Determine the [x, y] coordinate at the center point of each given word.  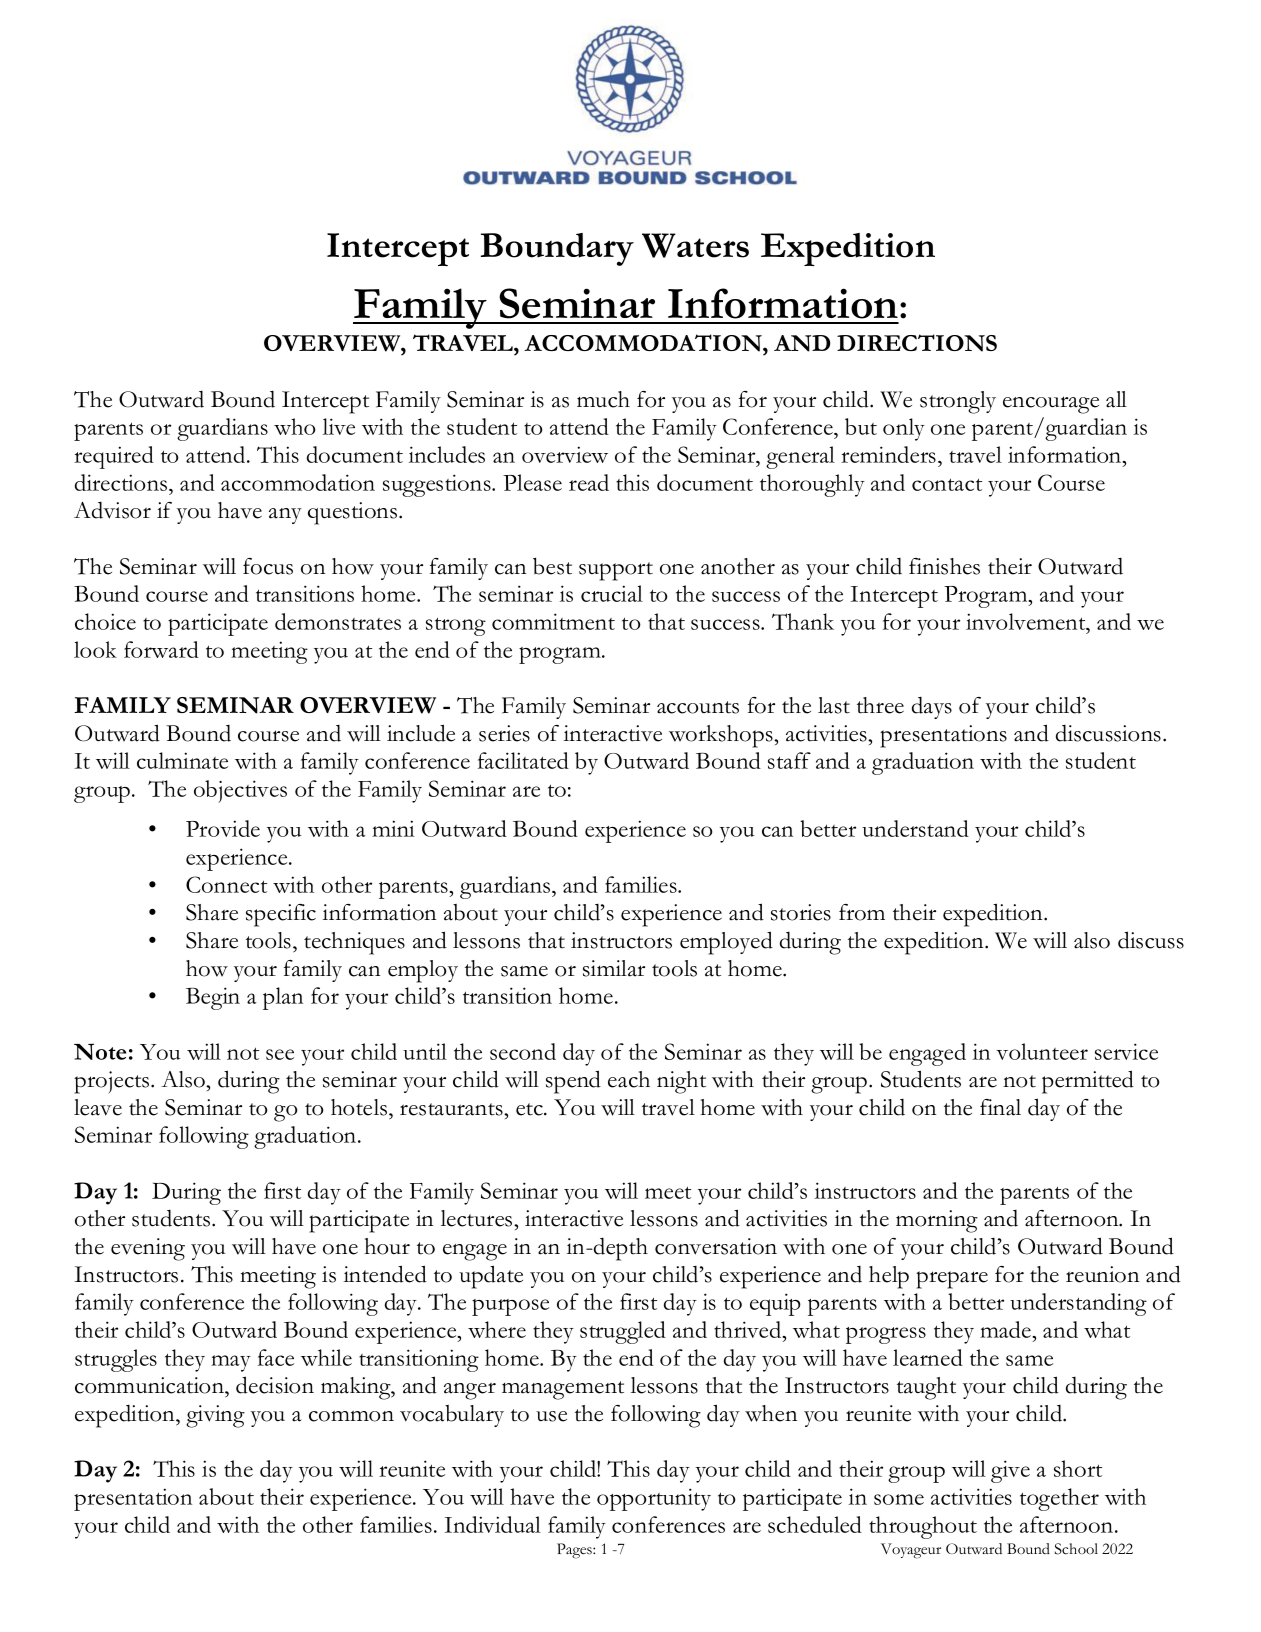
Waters [695, 245]
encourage [1051, 405]
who [294, 426]
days [932, 707]
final [1000, 1107]
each [629, 1079]
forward [161, 649]
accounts [698, 707]
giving [215, 1416]
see [280, 1054]
